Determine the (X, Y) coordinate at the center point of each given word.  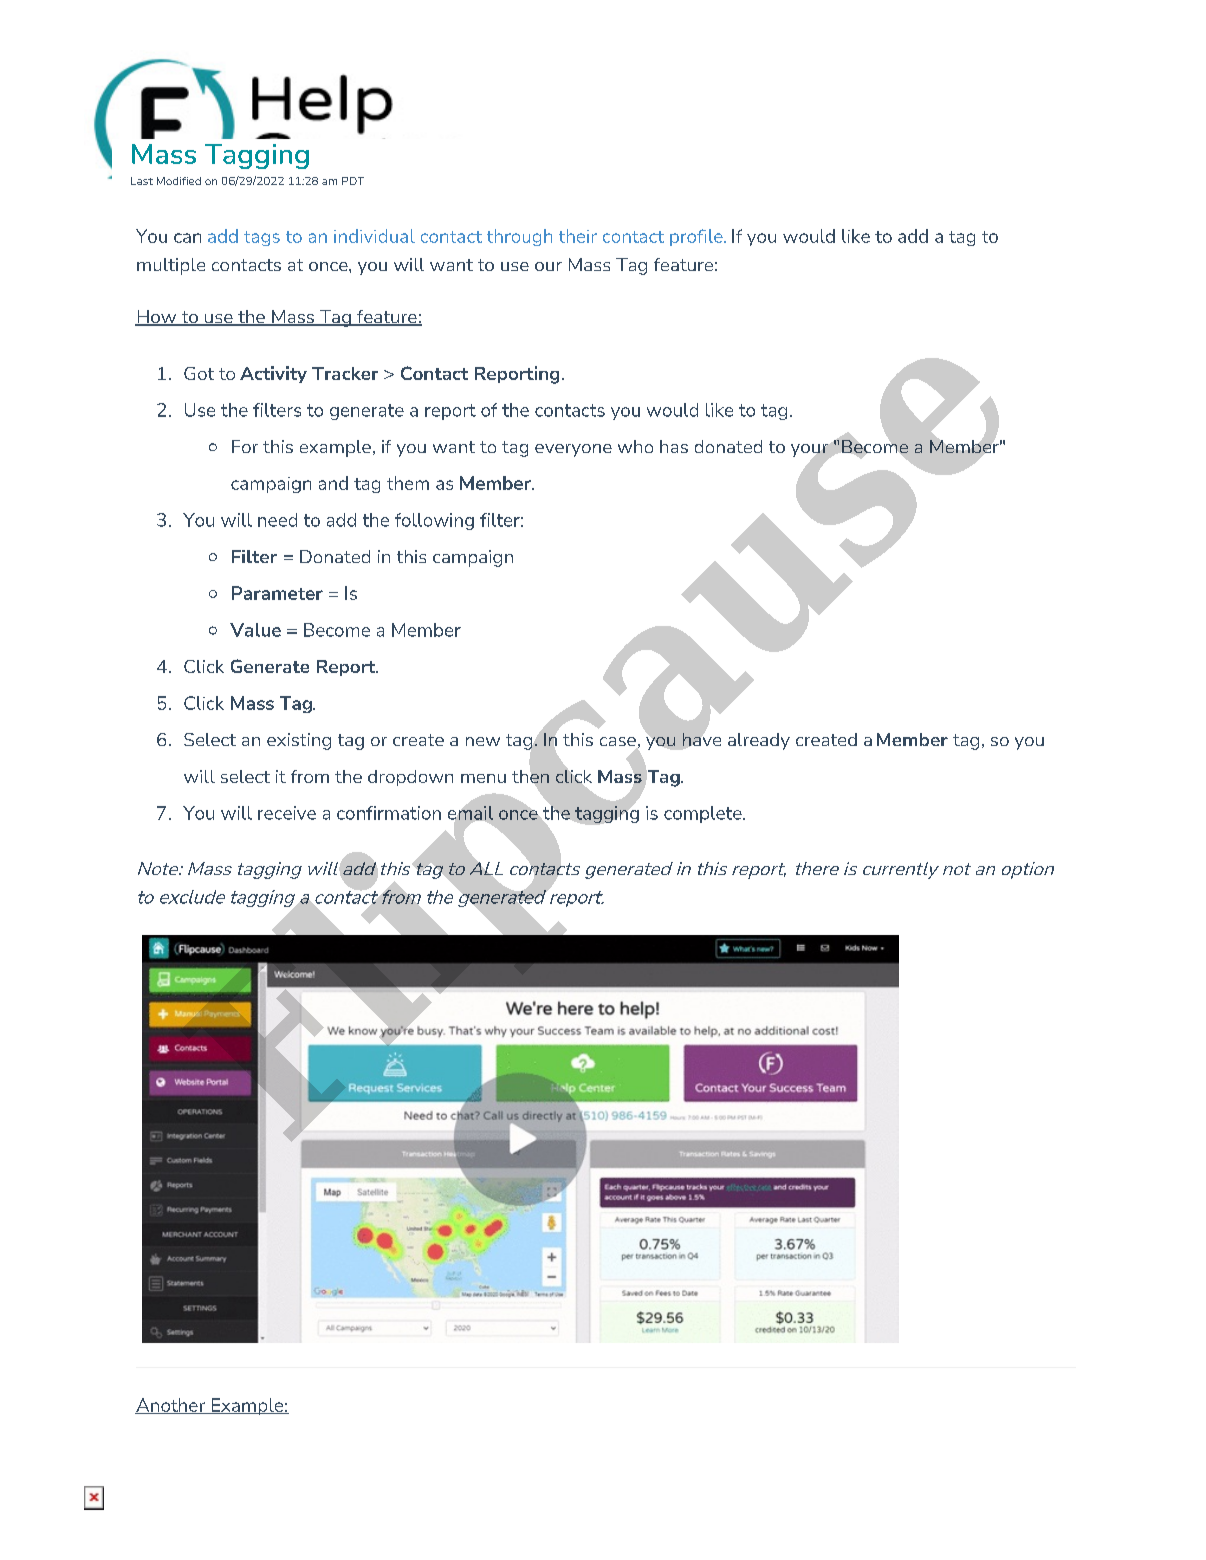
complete (704, 814)
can (187, 238)
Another (171, 1406)
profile (697, 237)
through (519, 237)
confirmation (389, 813)
